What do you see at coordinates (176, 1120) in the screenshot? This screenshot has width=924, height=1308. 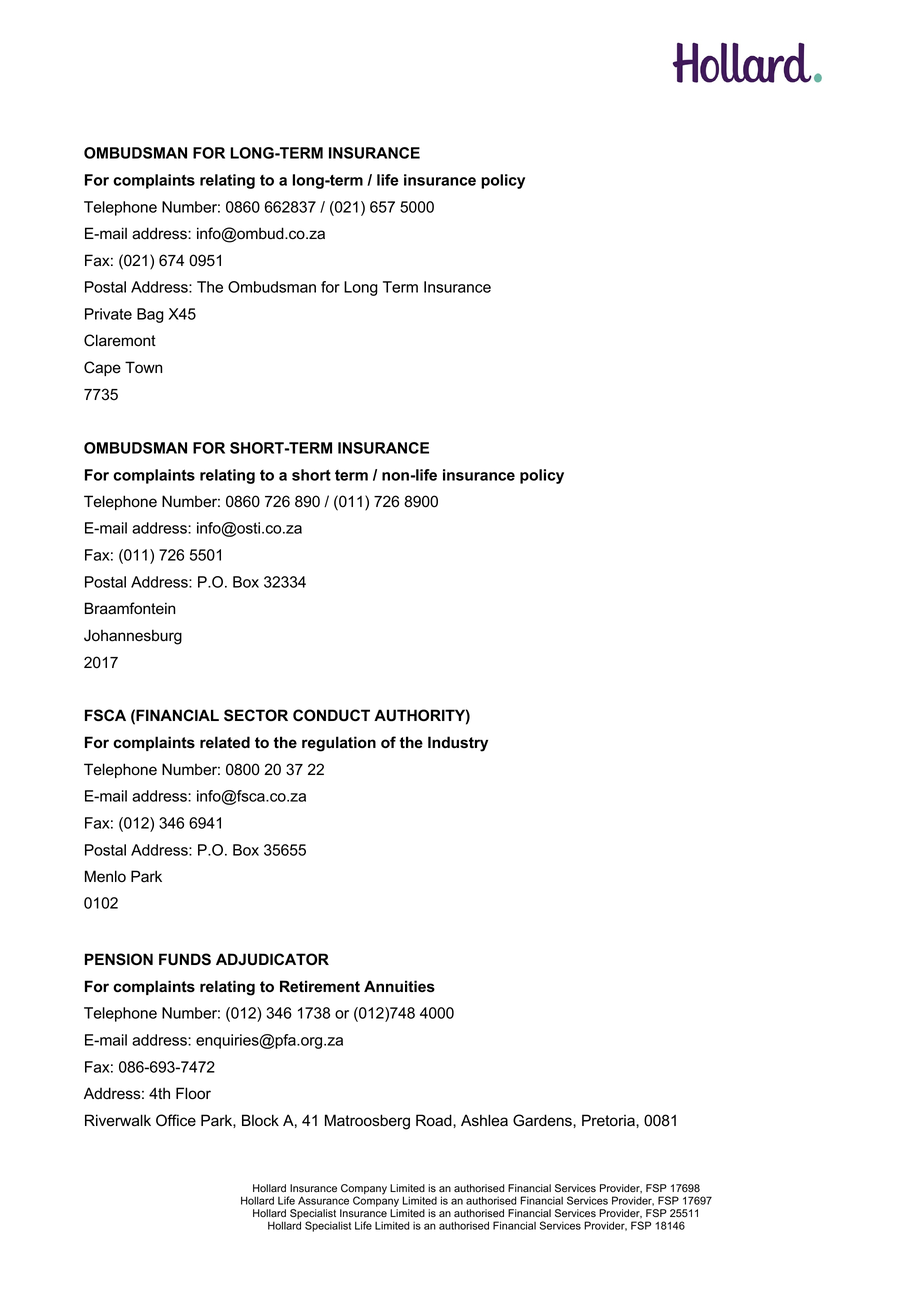 I see `Office` at bounding box center [176, 1120].
